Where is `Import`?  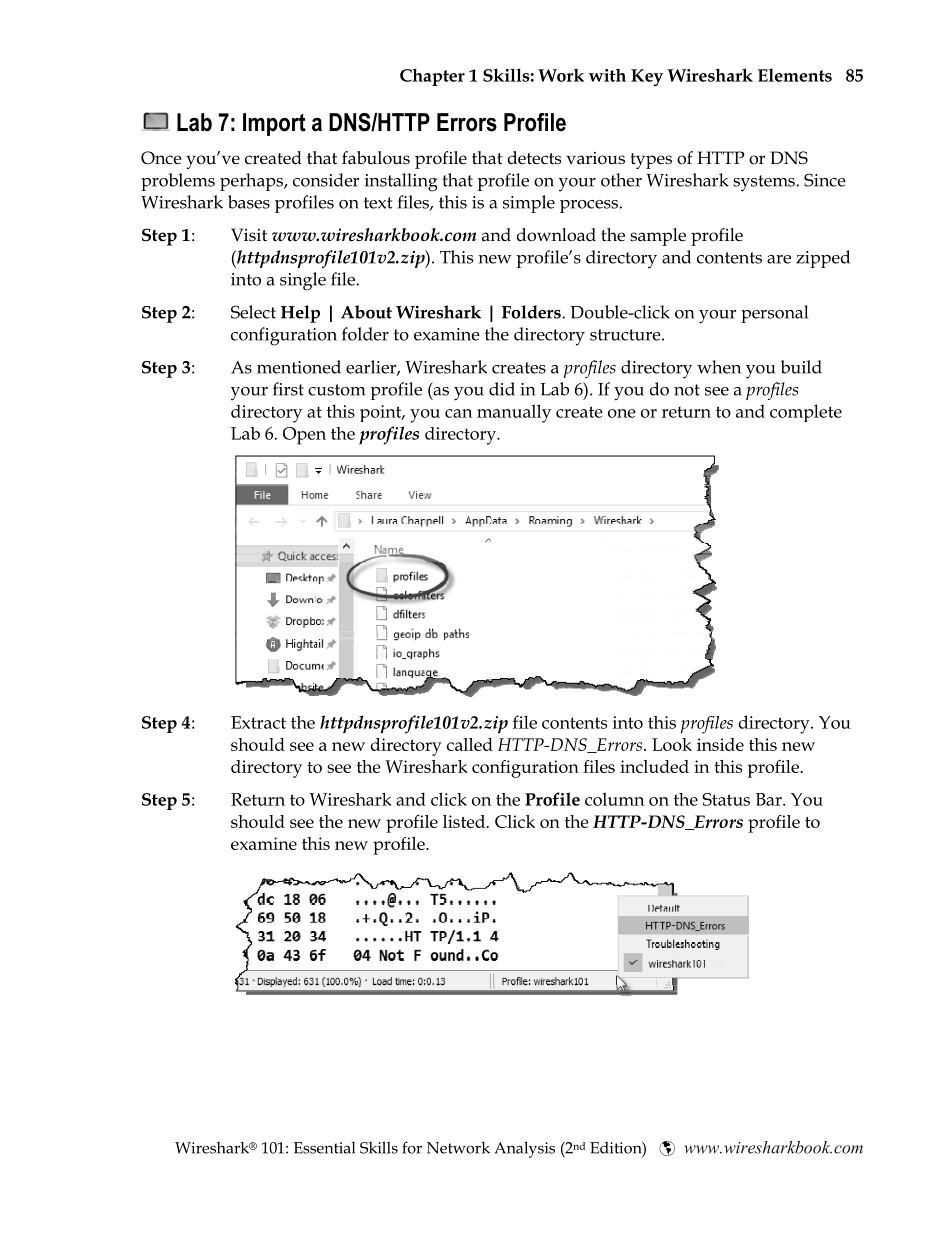
Import is located at coordinates (274, 124).
